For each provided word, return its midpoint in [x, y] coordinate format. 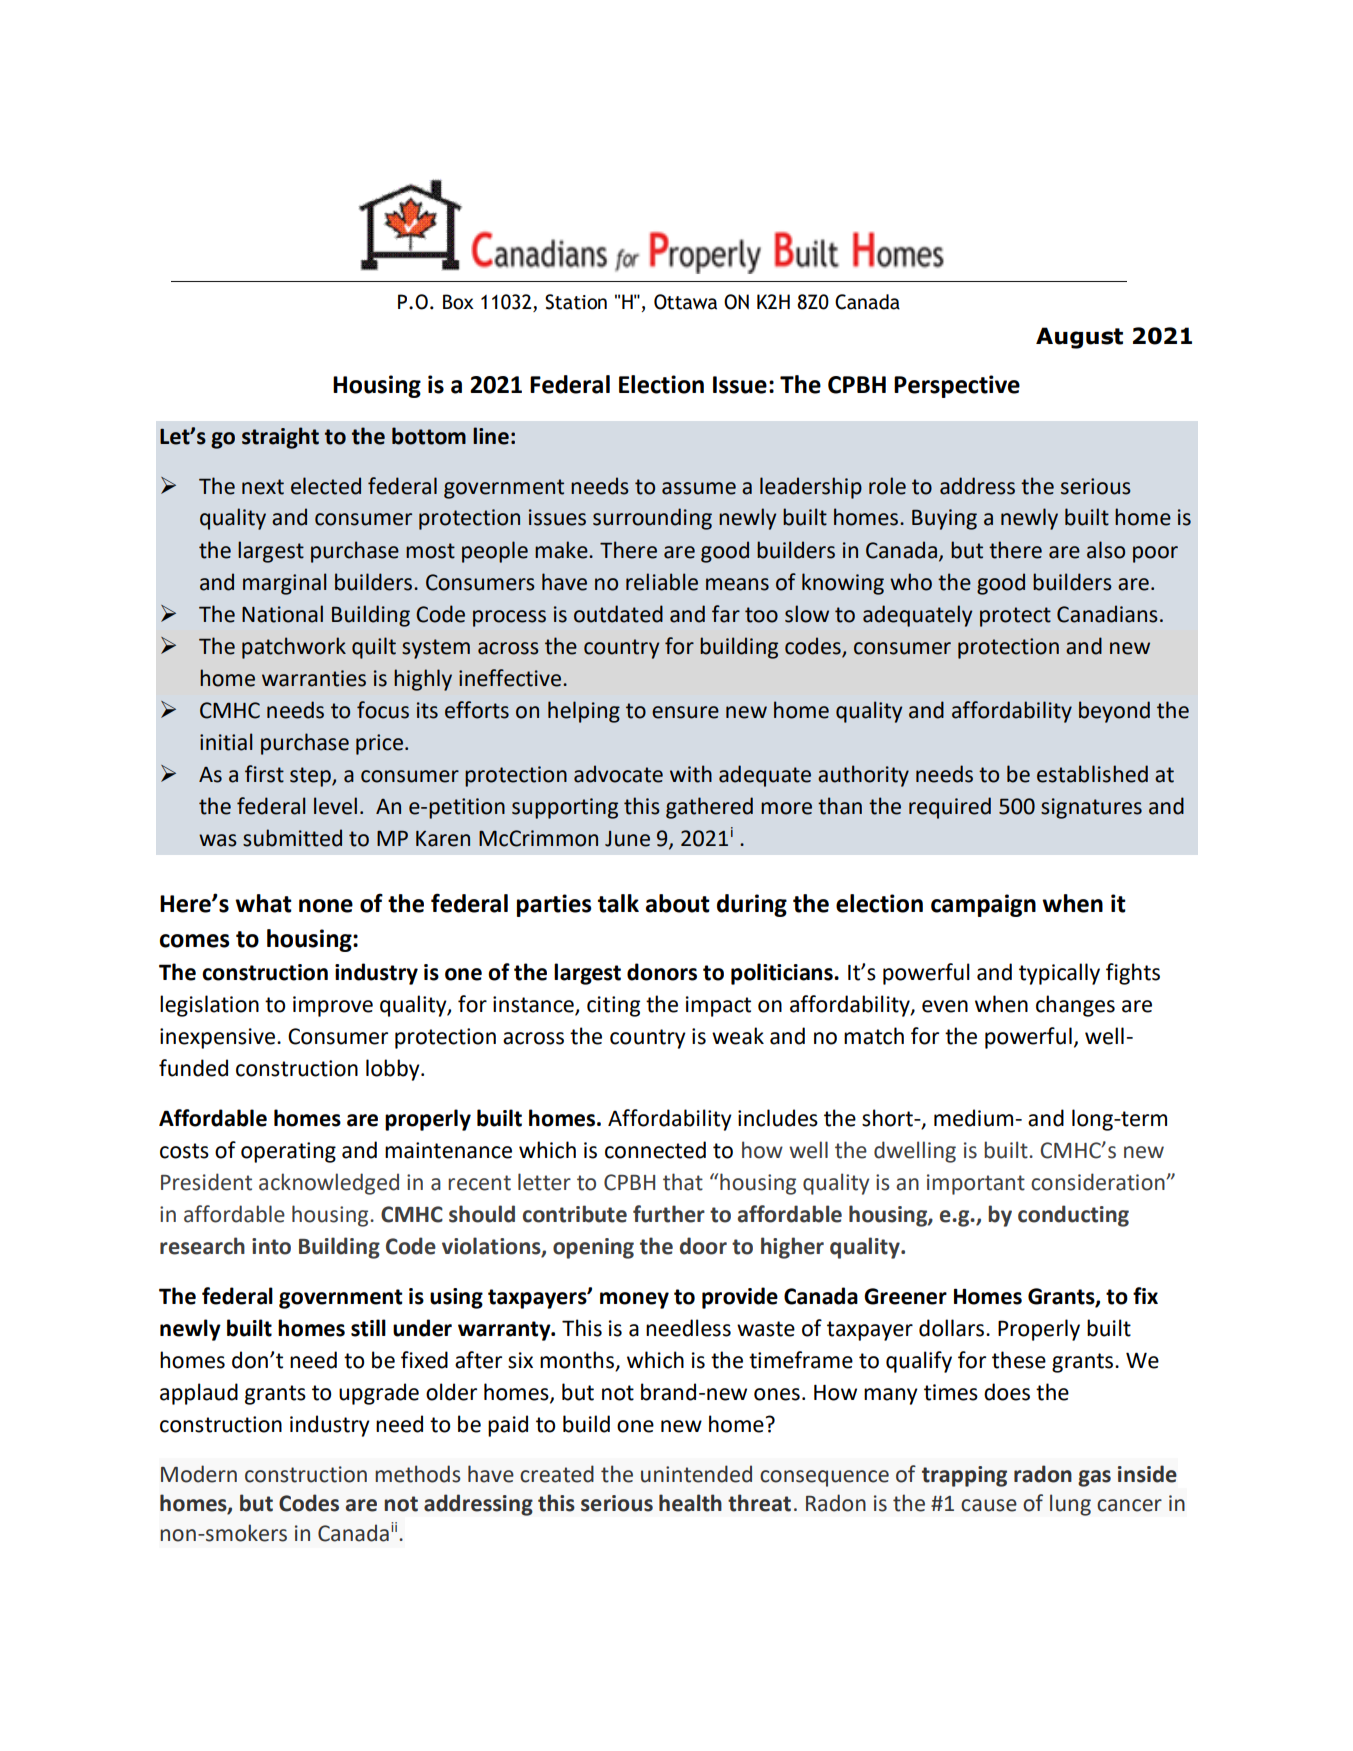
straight [280, 438]
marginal [284, 584]
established [1092, 774]
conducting [1073, 1216]
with [691, 774]
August [1079, 338]
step [311, 777]
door [703, 1246]
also [1106, 550]
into [271, 1246]
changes [1075, 1006]
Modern [199, 1474]
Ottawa [685, 302]
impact [718, 1006]
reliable [662, 582]
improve [333, 1006]
